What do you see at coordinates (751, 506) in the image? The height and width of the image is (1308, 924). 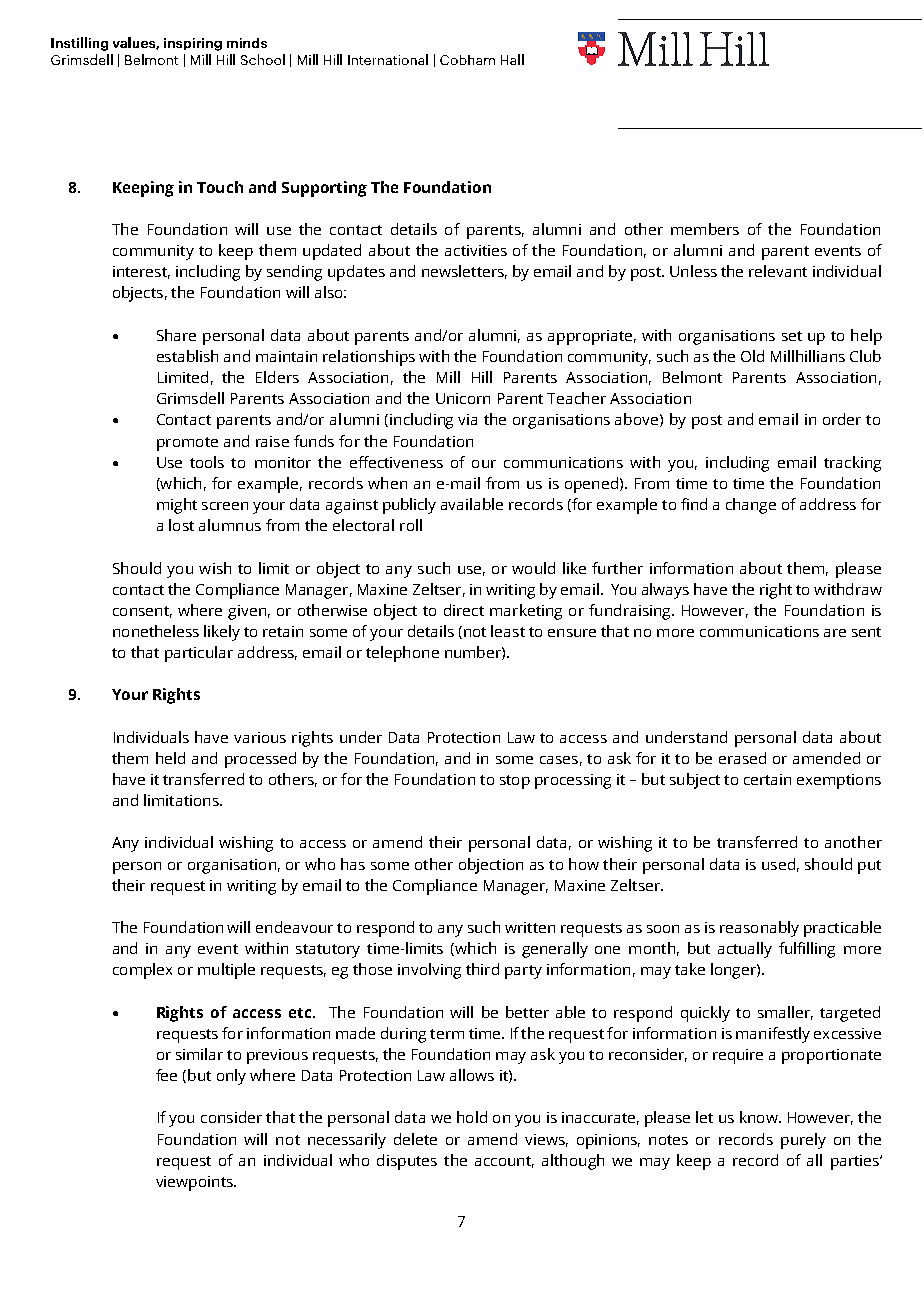 I see `change` at bounding box center [751, 506].
